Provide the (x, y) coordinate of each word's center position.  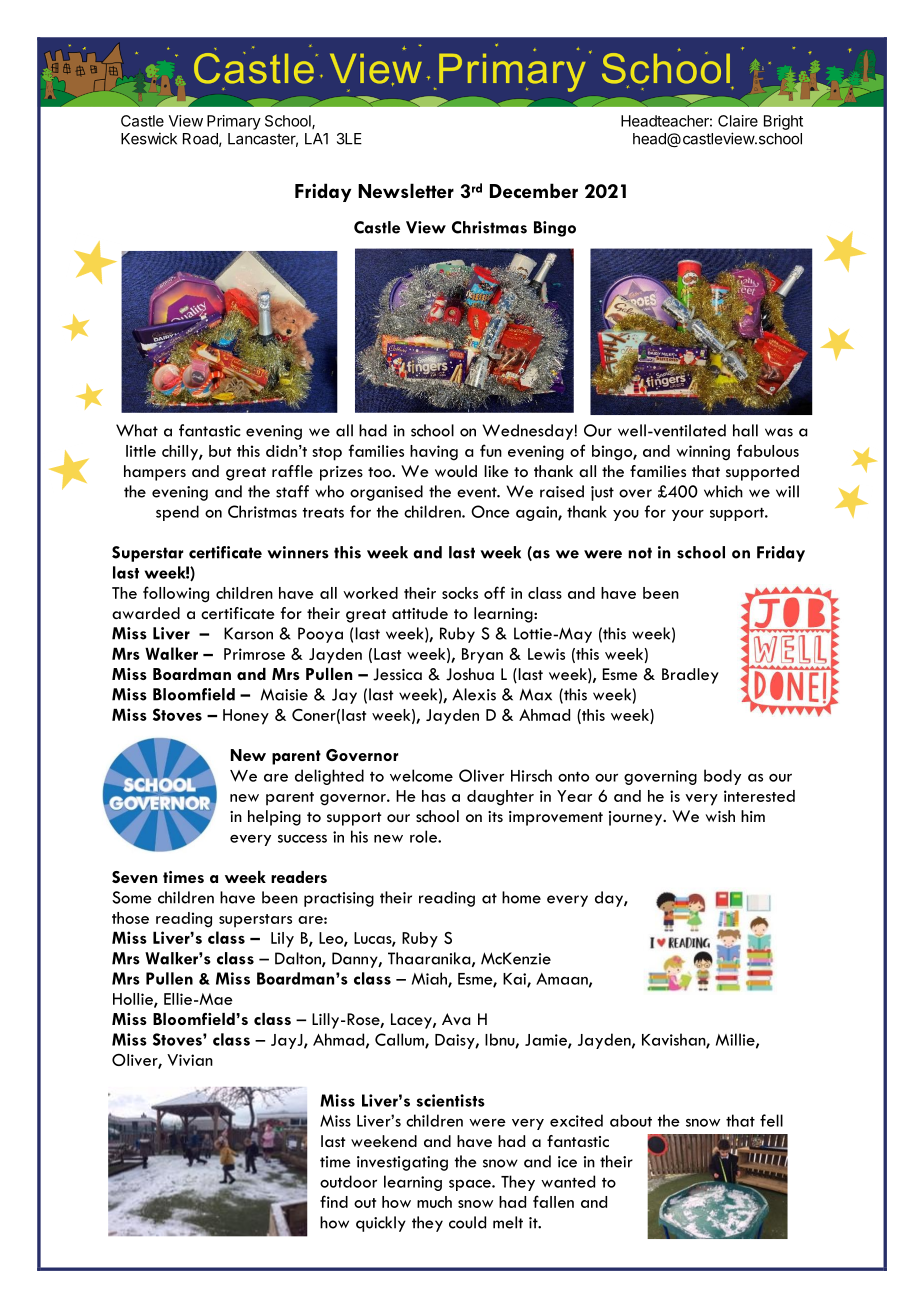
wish (720, 816)
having (434, 453)
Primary (234, 122)
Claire (738, 121)
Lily (282, 940)
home (521, 897)
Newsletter (406, 190)
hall (745, 430)
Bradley (690, 676)
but (220, 451)
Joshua (470, 674)
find (334, 1201)
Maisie (284, 694)
